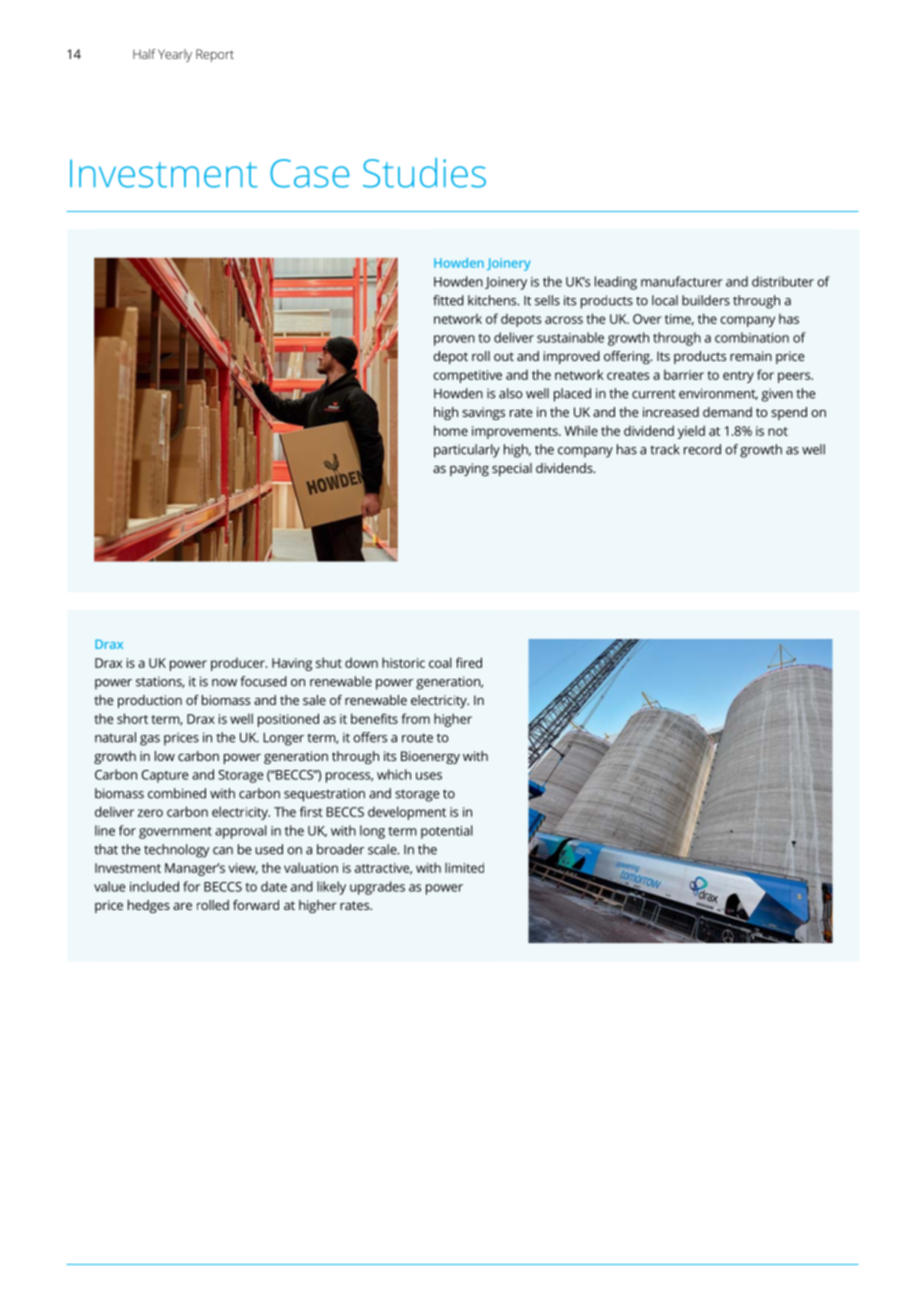 Image resolution: width=924 pixels, height=1308 pixels. What do you see at coordinates (451, 430) in the image?
I see `home` at bounding box center [451, 430].
